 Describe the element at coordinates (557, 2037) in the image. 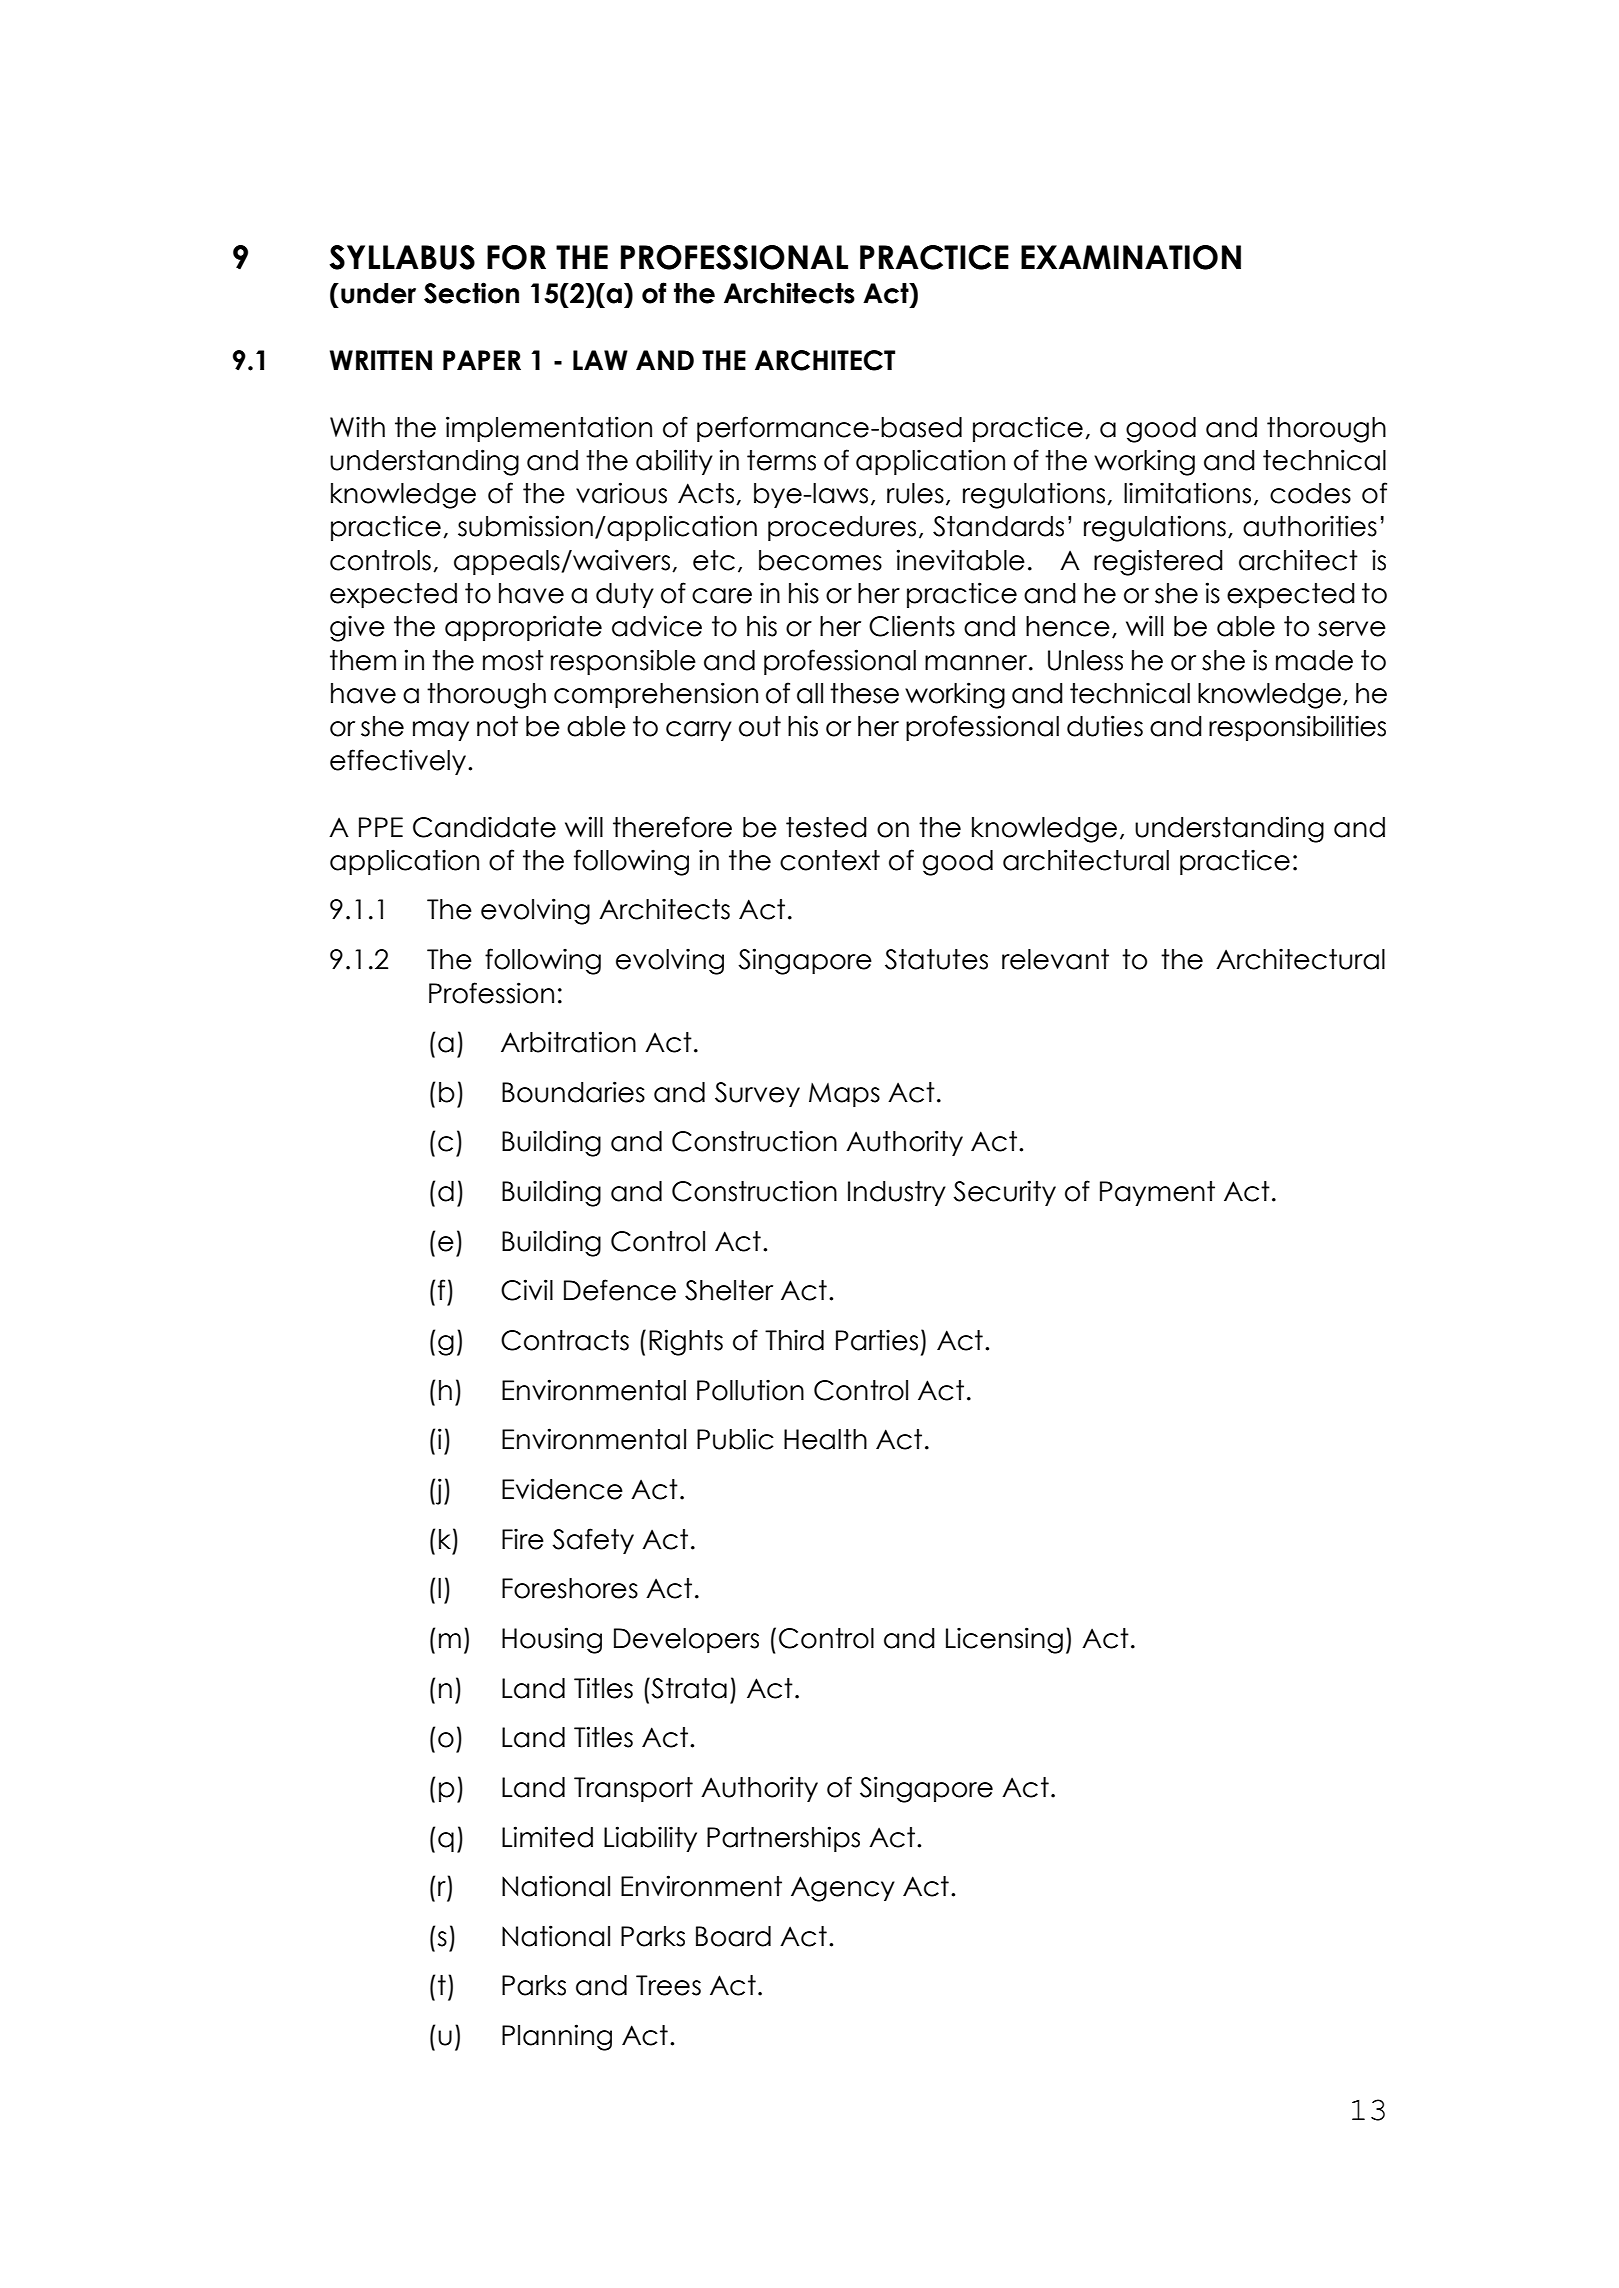

I see `Planning` at that location.
